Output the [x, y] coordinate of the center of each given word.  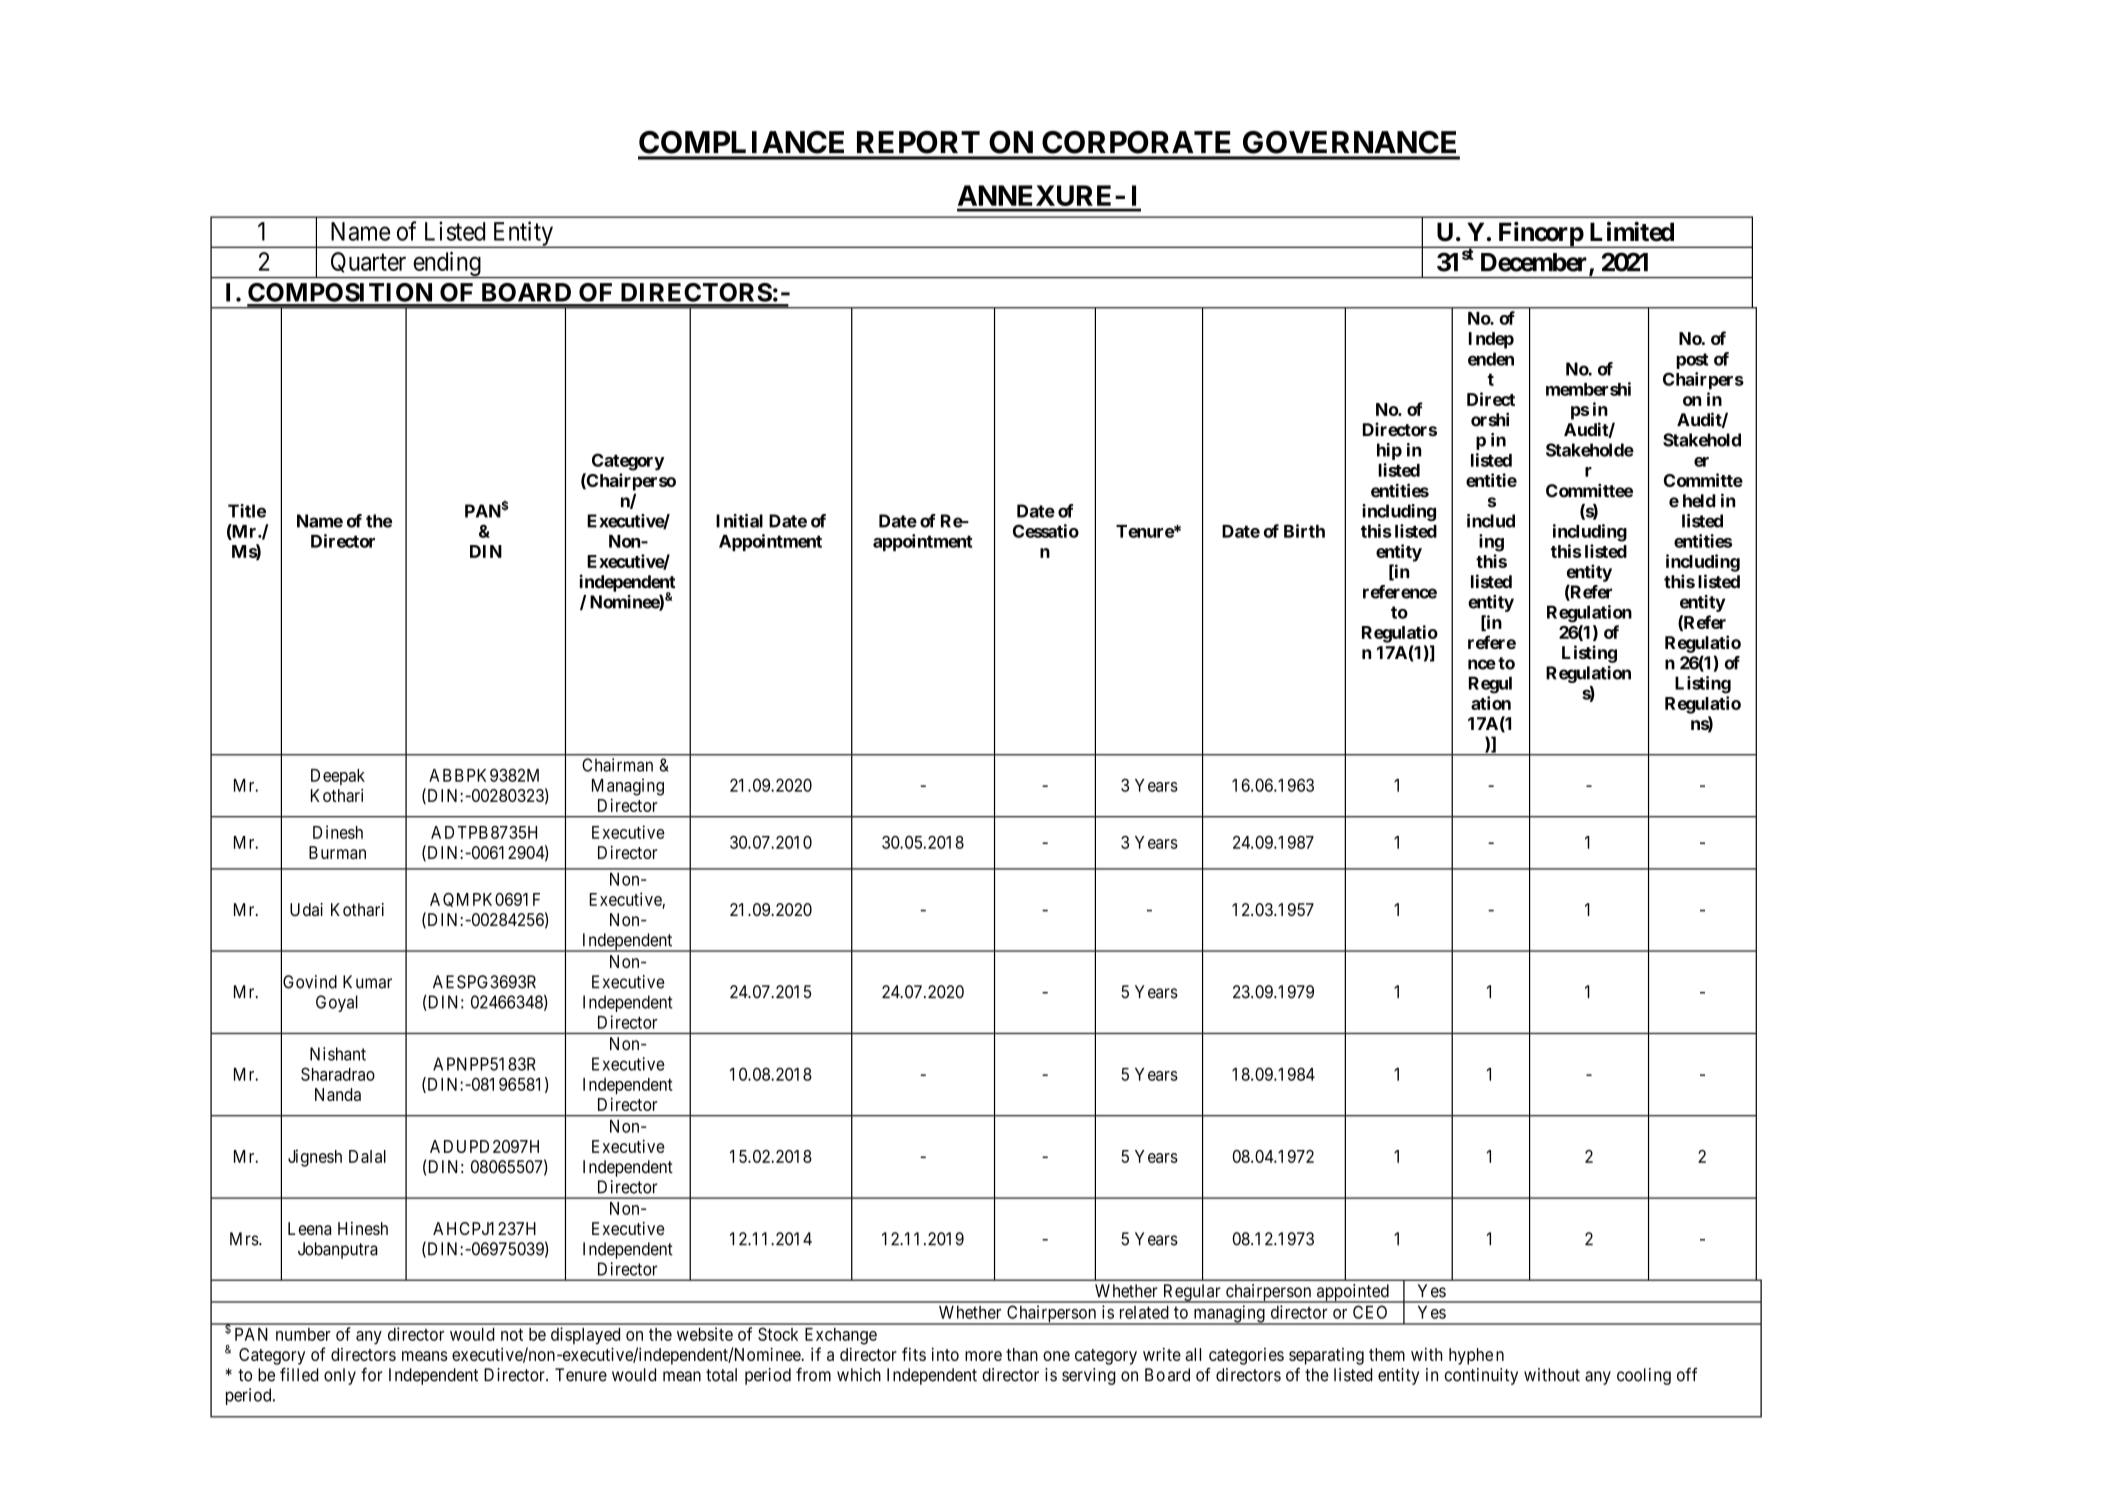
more [983, 1356]
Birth [1304, 531]
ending [447, 265]
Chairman [617, 765]
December [1535, 263]
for [372, 1374]
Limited [1632, 231]
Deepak [338, 777]
